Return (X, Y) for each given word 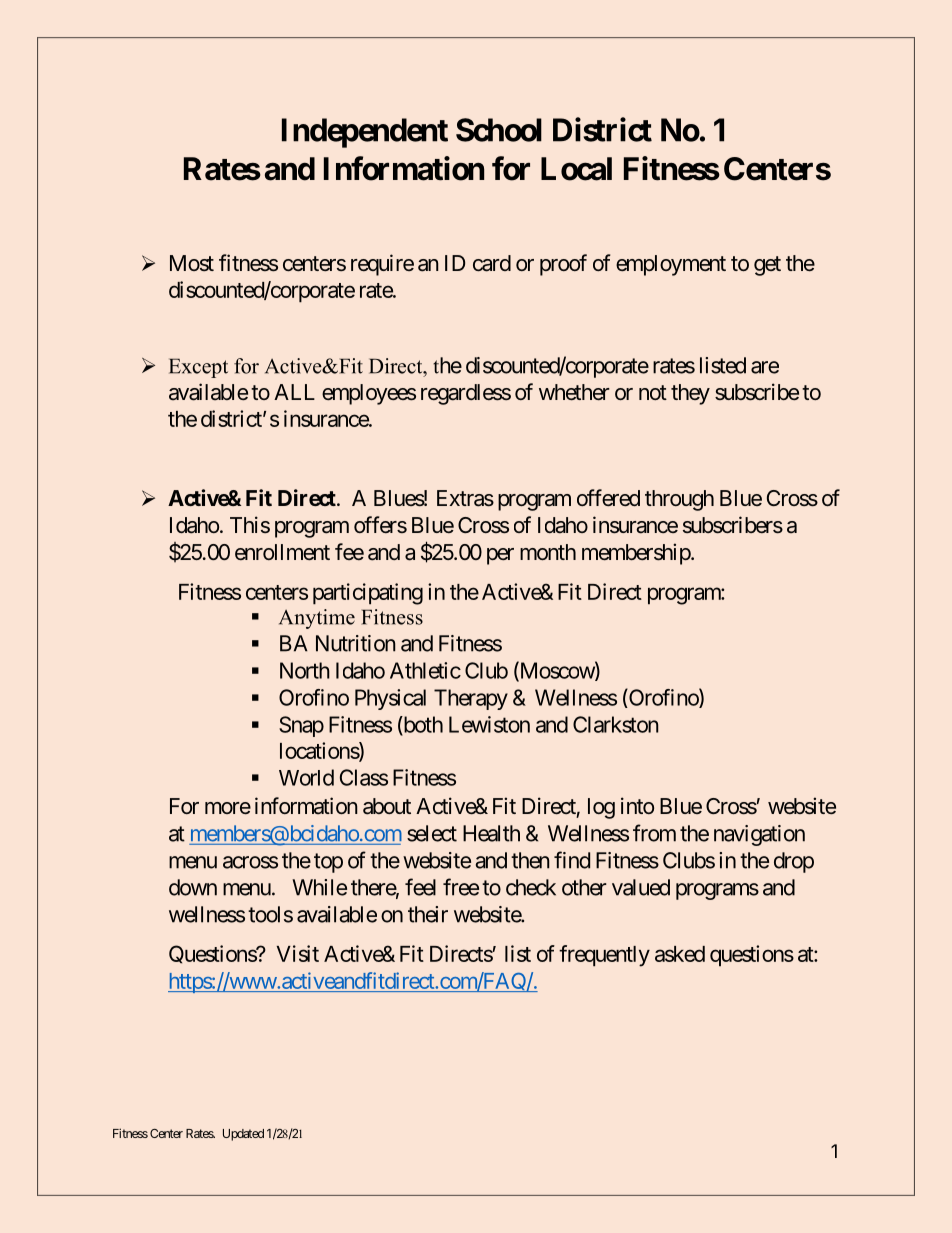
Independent (365, 133)
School (499, 130)
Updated (243, 1135)
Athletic (425, 670)
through (679, 500)
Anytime (317, 619)
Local (576, 169)
